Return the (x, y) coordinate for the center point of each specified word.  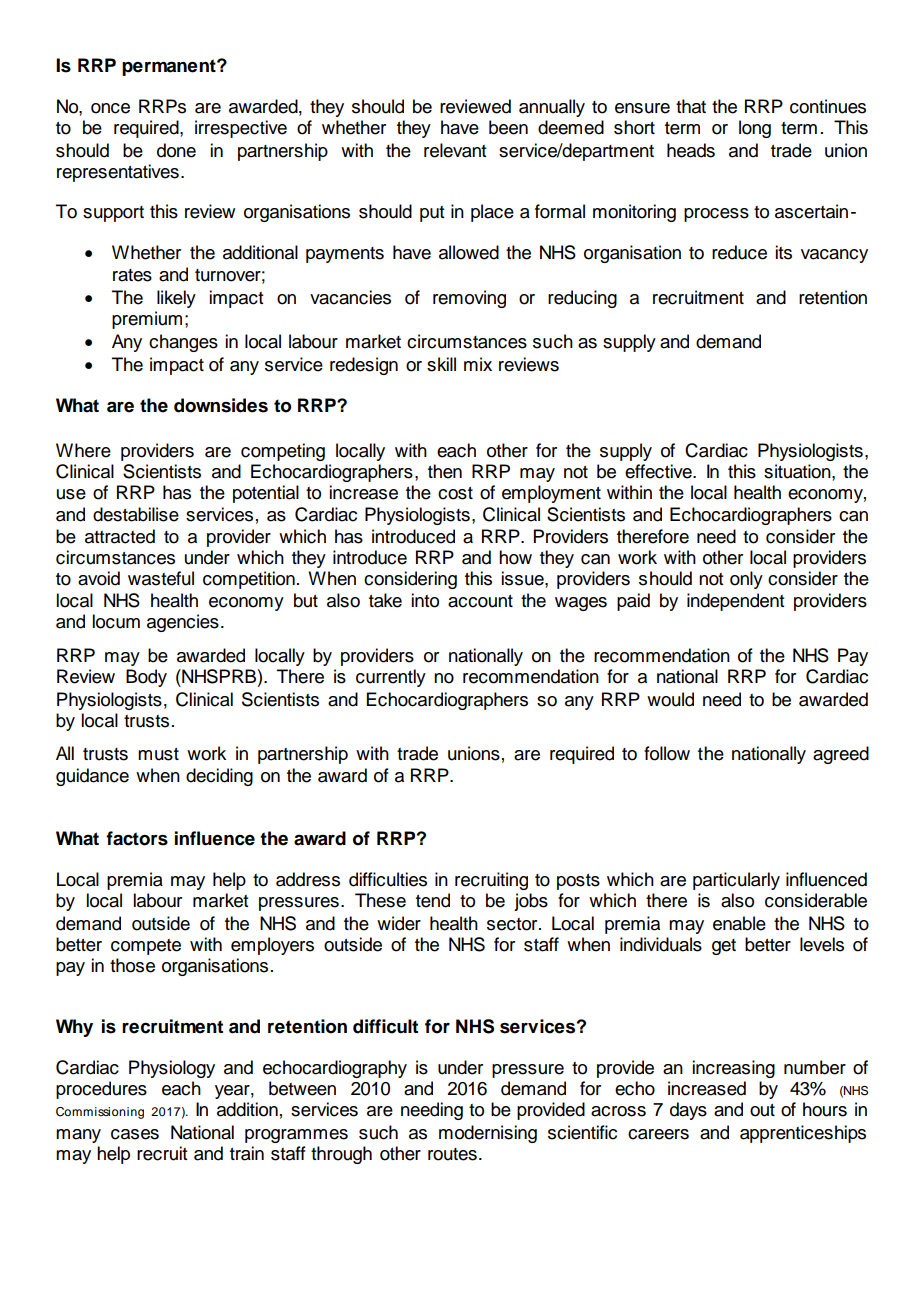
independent (735, 602)
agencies (183, 623)
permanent (170, 67)
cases (135, 1134)
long (755, 129)
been (508, 127)
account (480, 601)
